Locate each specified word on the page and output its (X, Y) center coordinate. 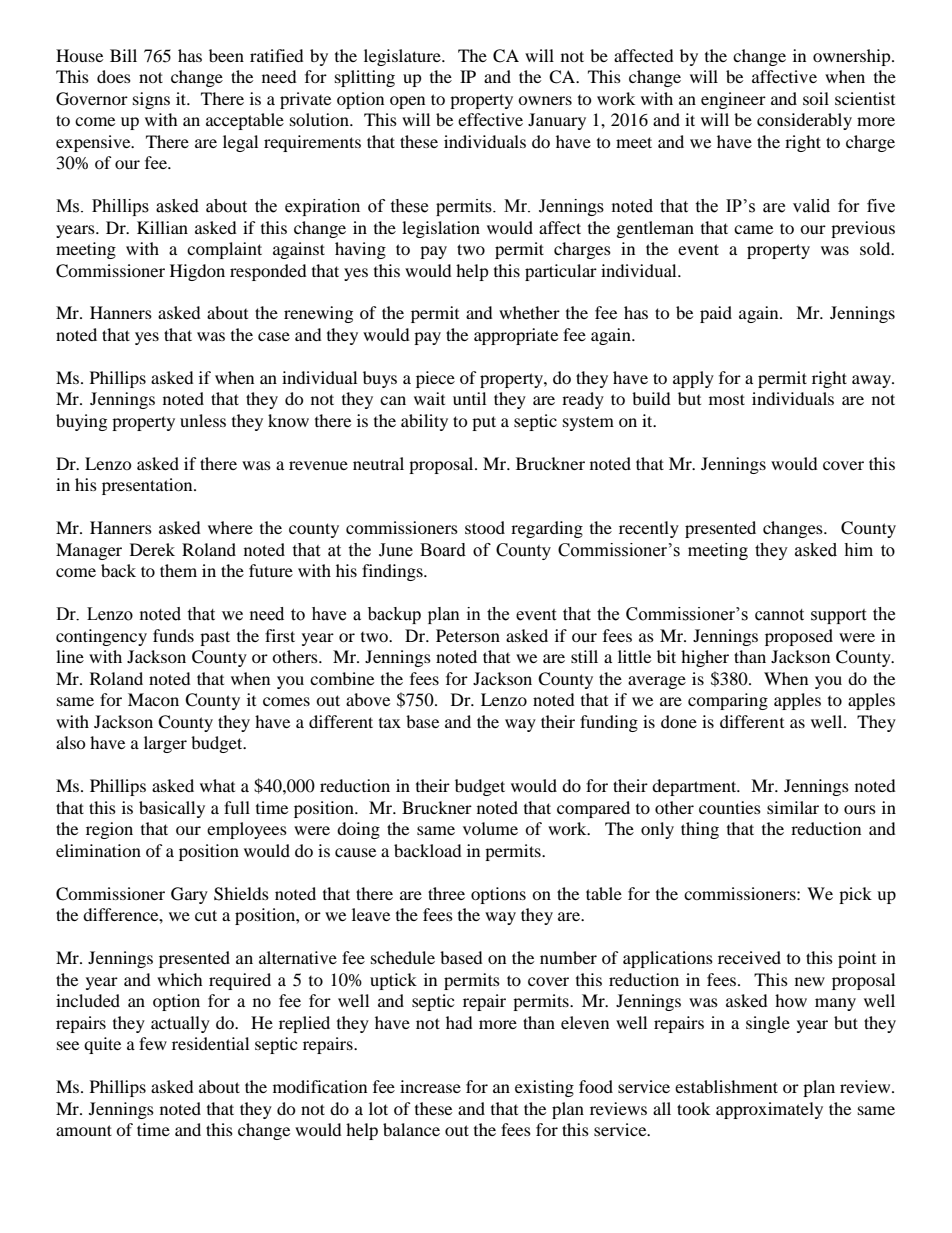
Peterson (468, 635)
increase (430, 1086)
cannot (779, 615)
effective (490, 119)
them (178, 570)
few (153, 1043)
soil (816, 98)
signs (151, 100)
